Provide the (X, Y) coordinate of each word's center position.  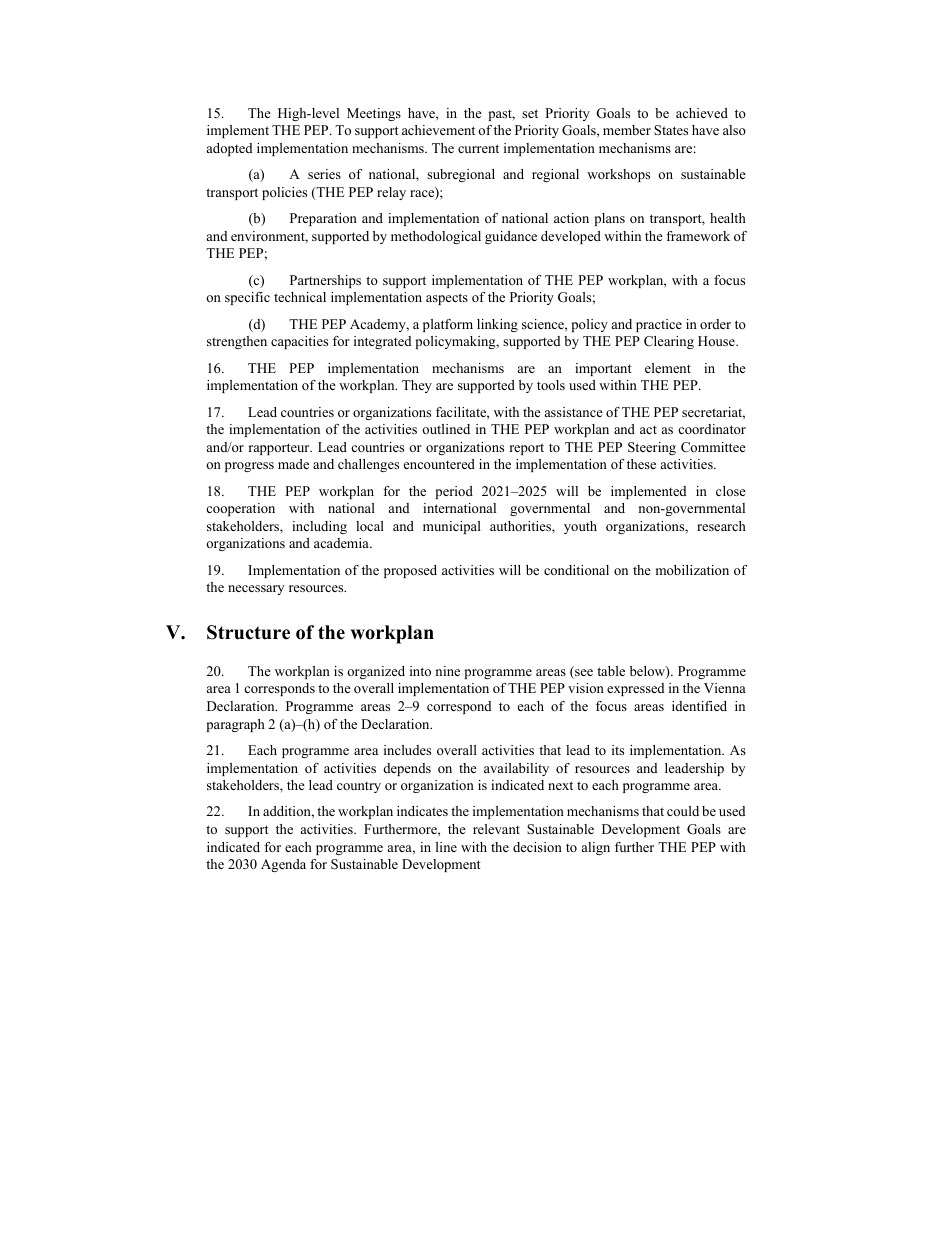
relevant (496, 829)
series (324, 174)
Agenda (283, 865)
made (293, 464)
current (478, 148)
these (641, 464)
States (671, 130)
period (454, 492)
